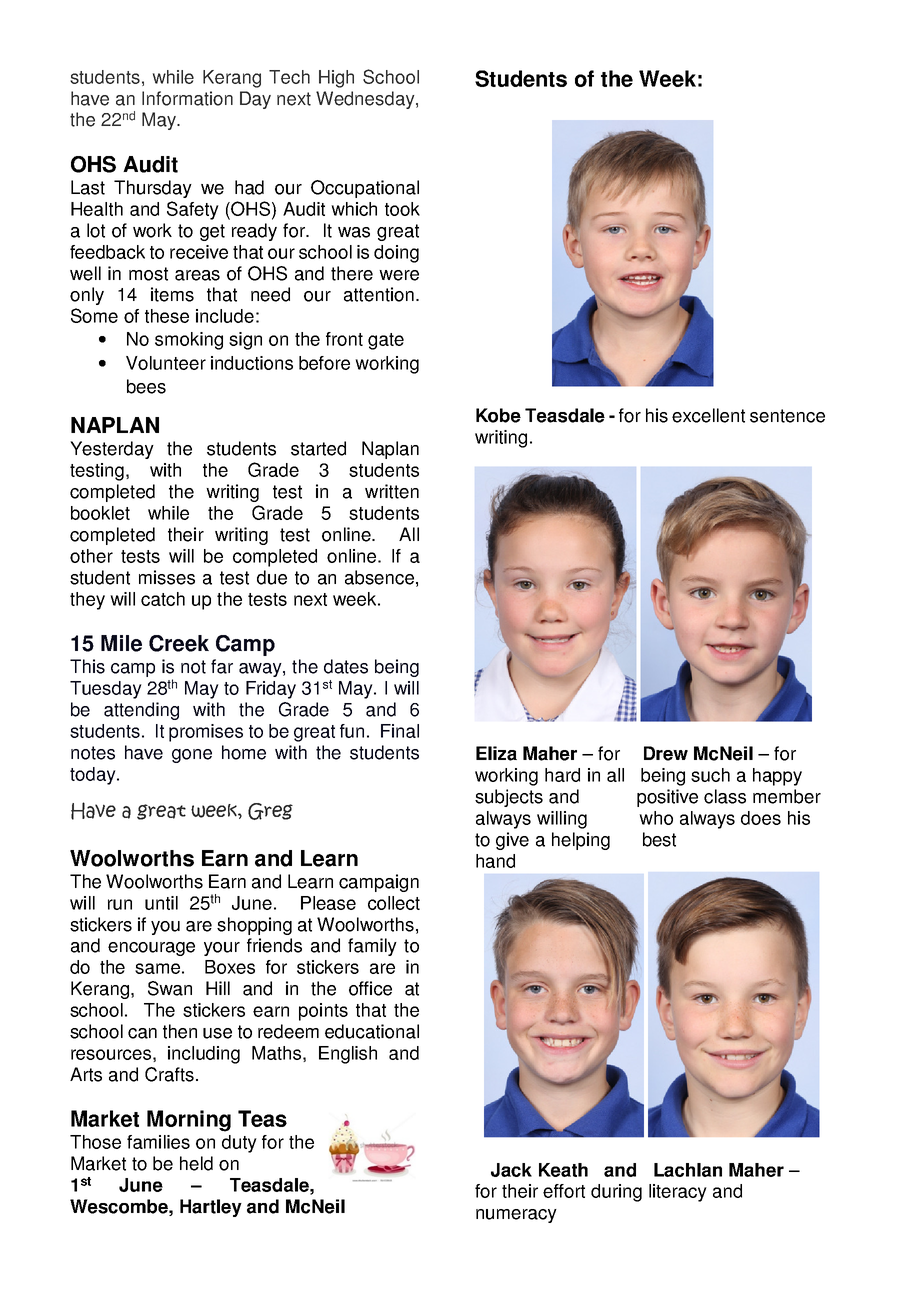  I want to click on Wednesday, so click(366, 100).
